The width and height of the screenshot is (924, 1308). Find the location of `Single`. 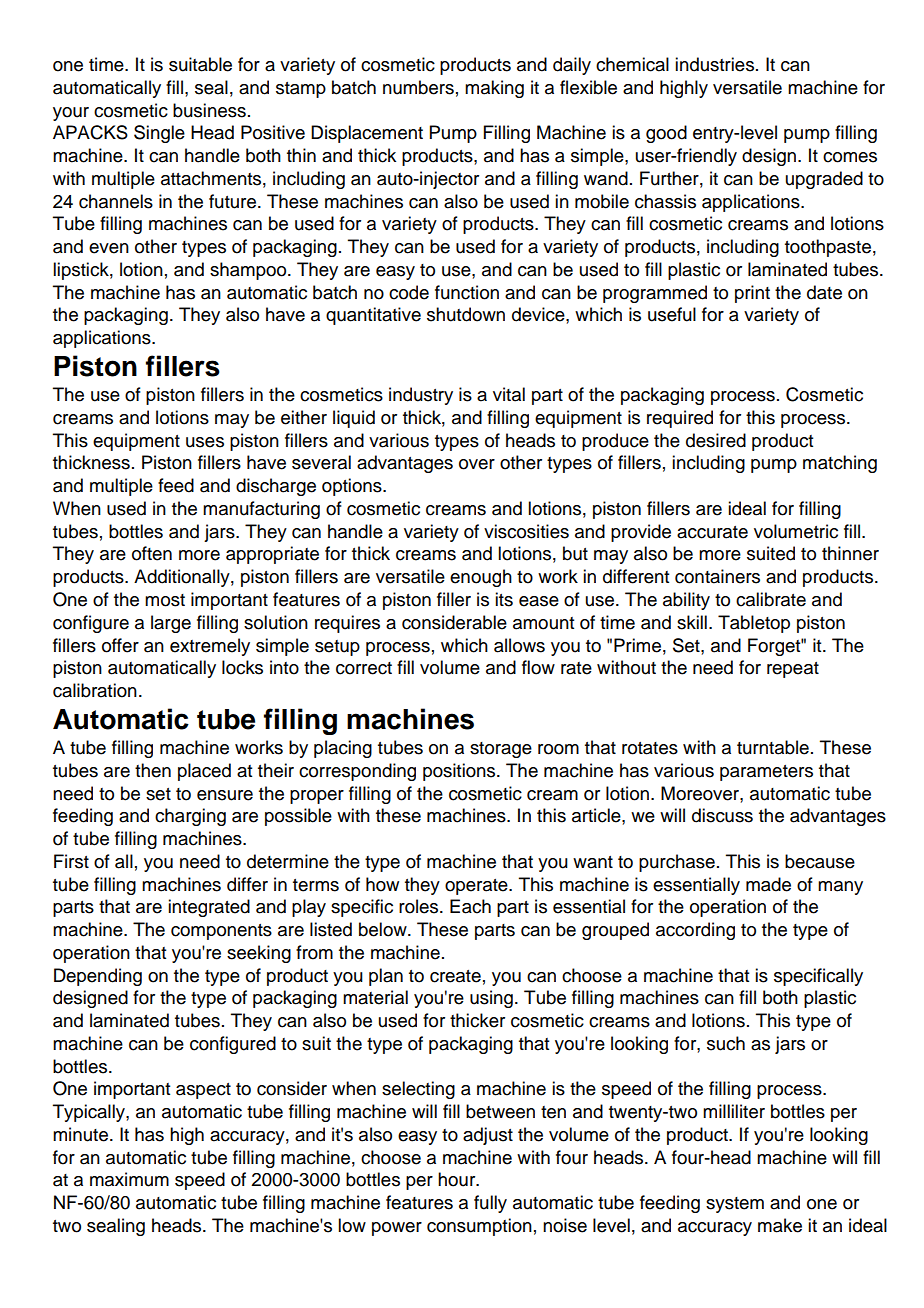

Single is located at coordinates (159, 134).
